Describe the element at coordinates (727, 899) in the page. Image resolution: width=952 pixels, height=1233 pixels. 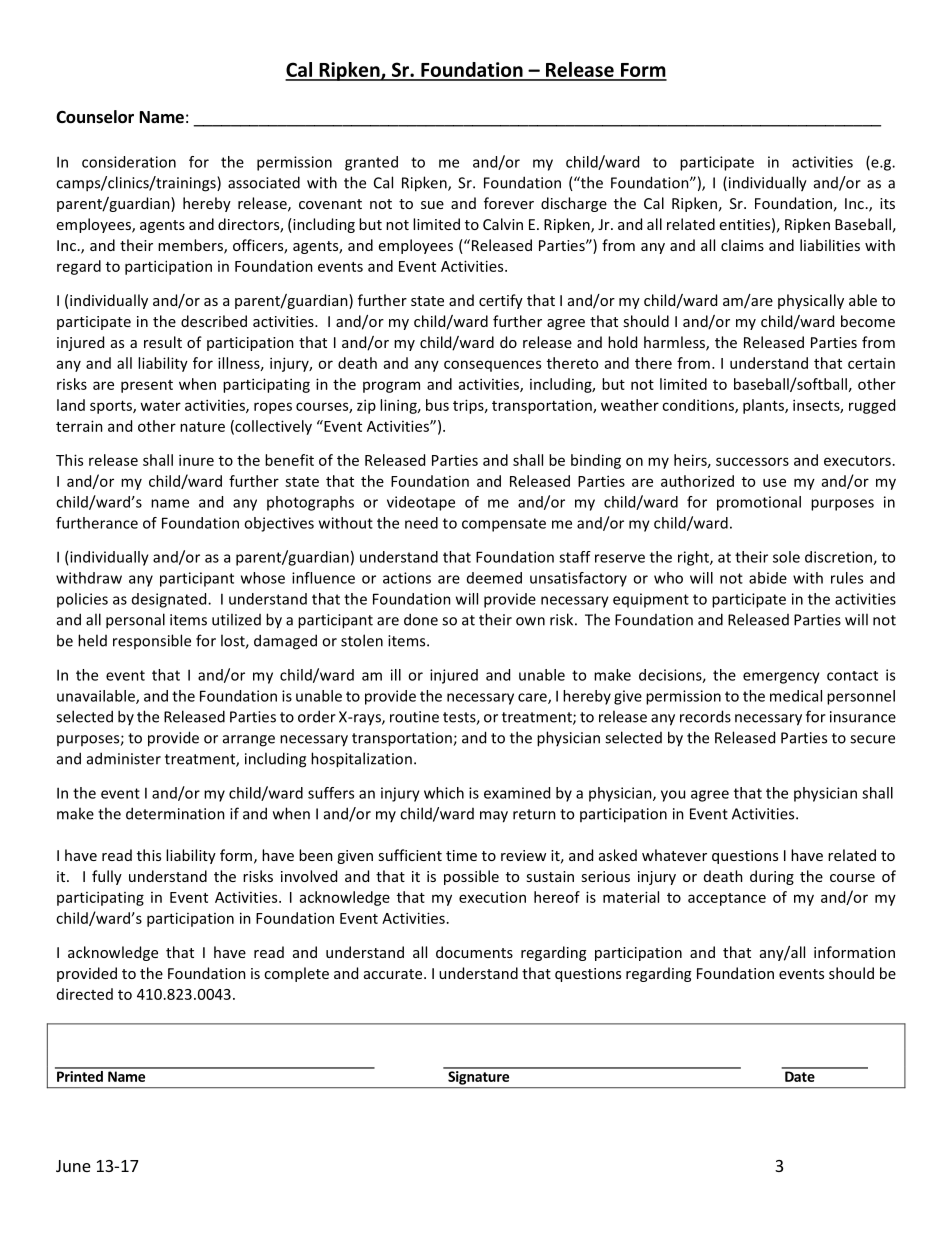
I see `acceptance` at that location.
